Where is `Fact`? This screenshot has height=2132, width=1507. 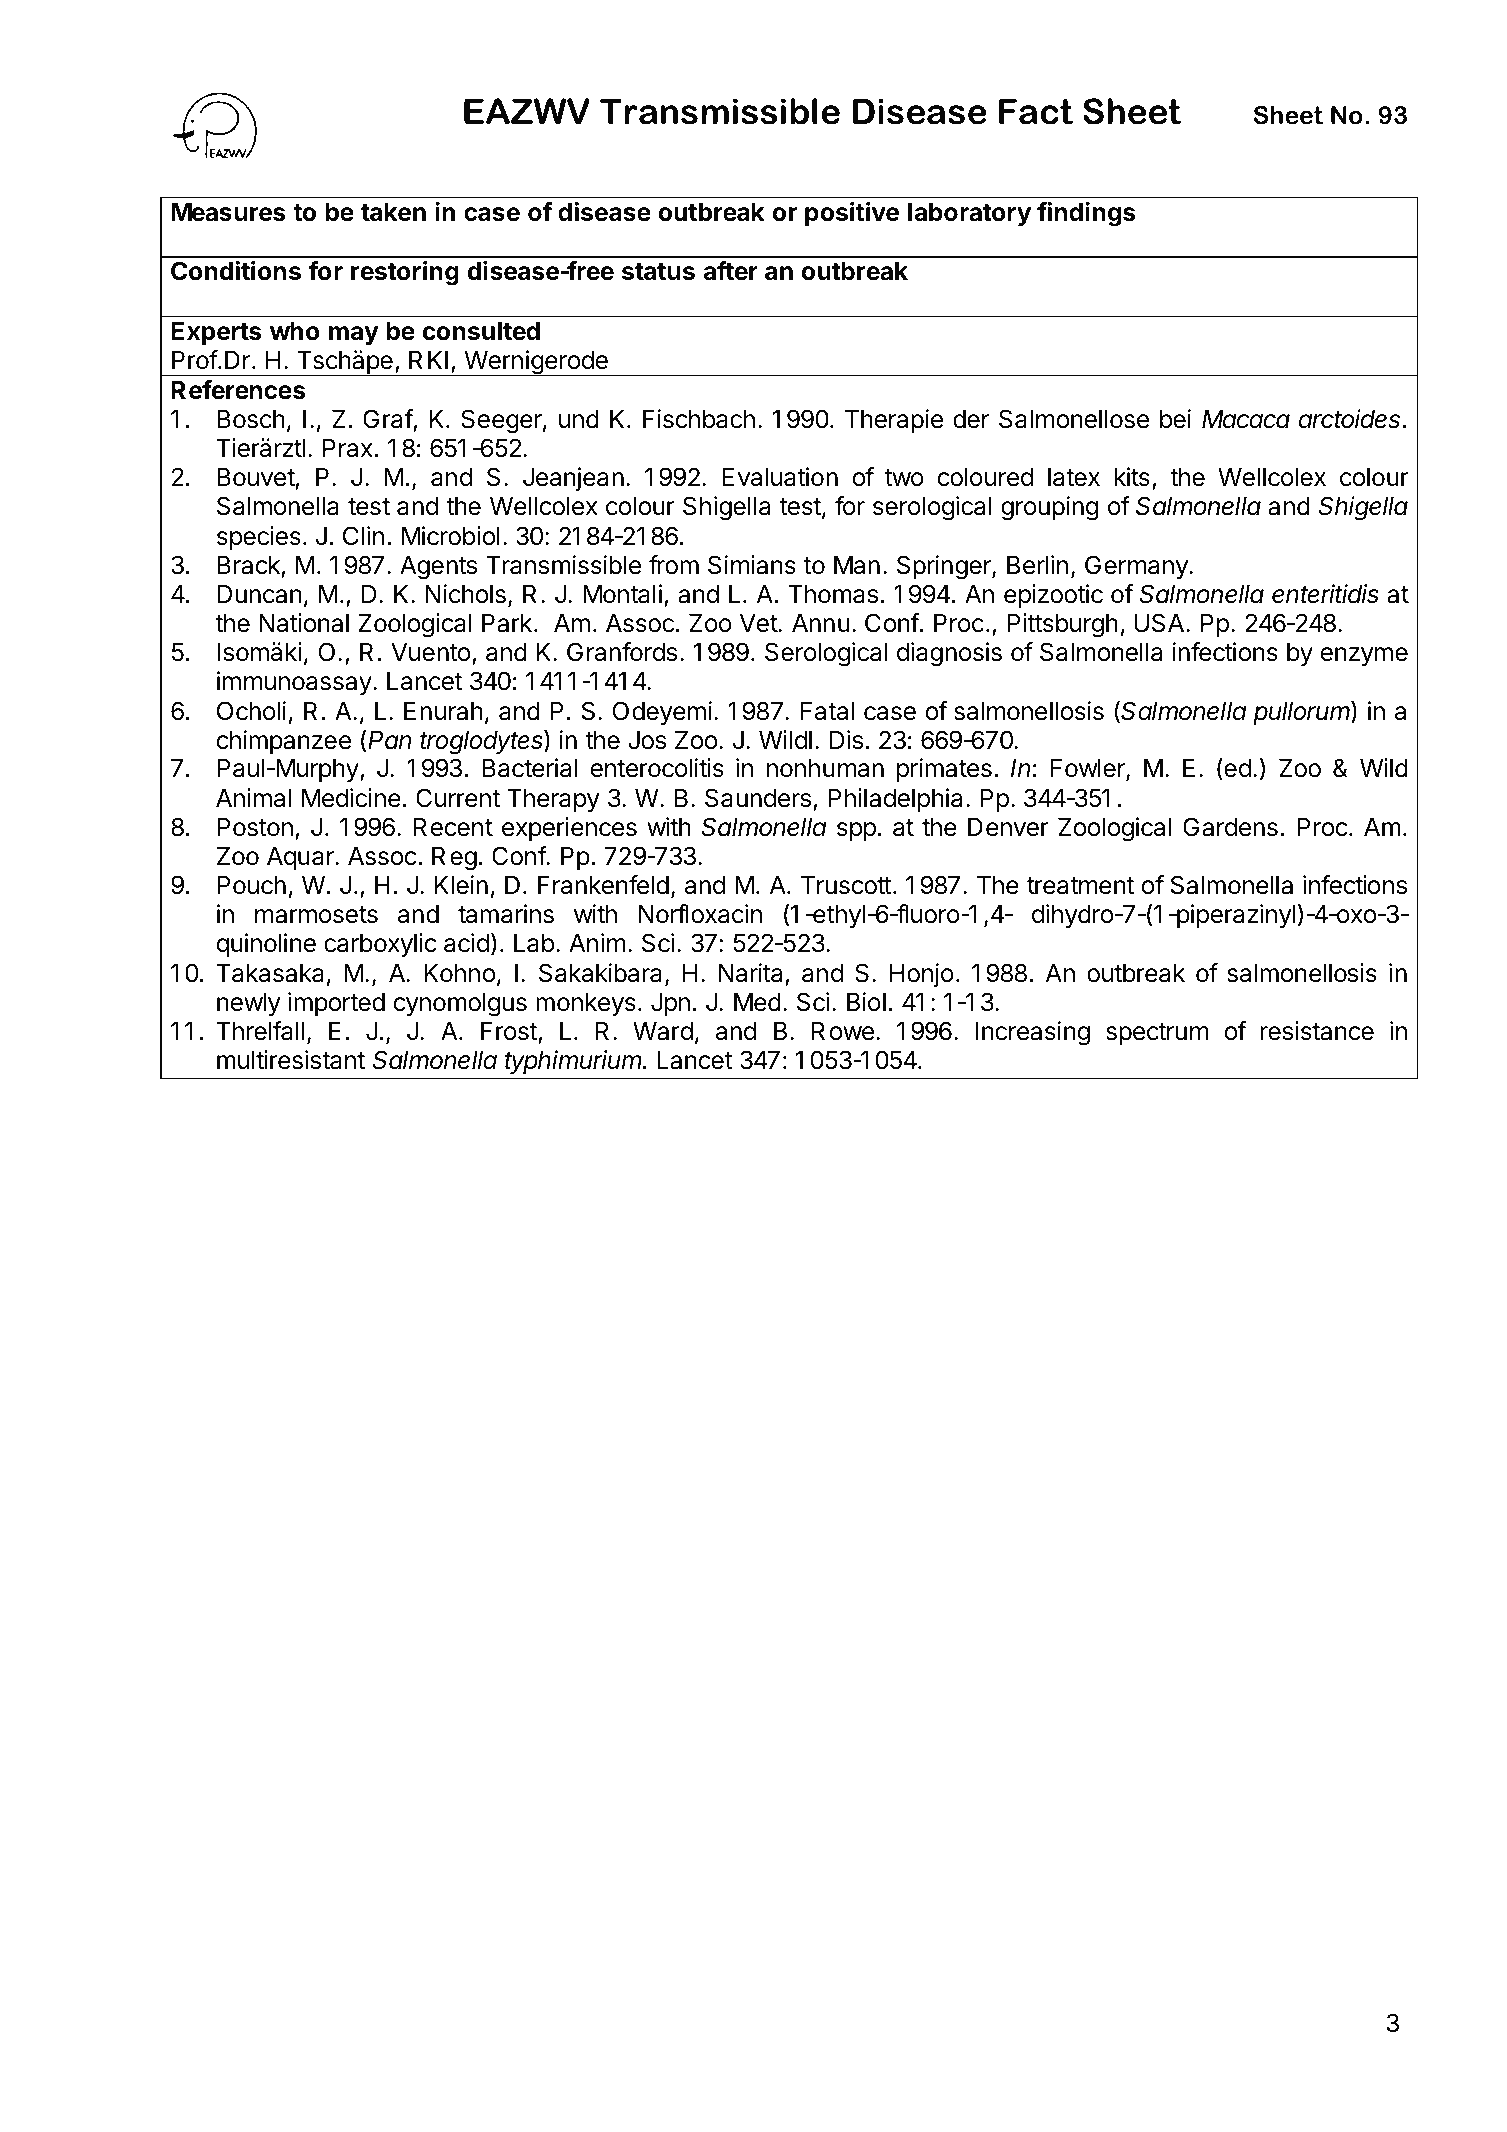
Fact is located at coordinates (1036, 111).
